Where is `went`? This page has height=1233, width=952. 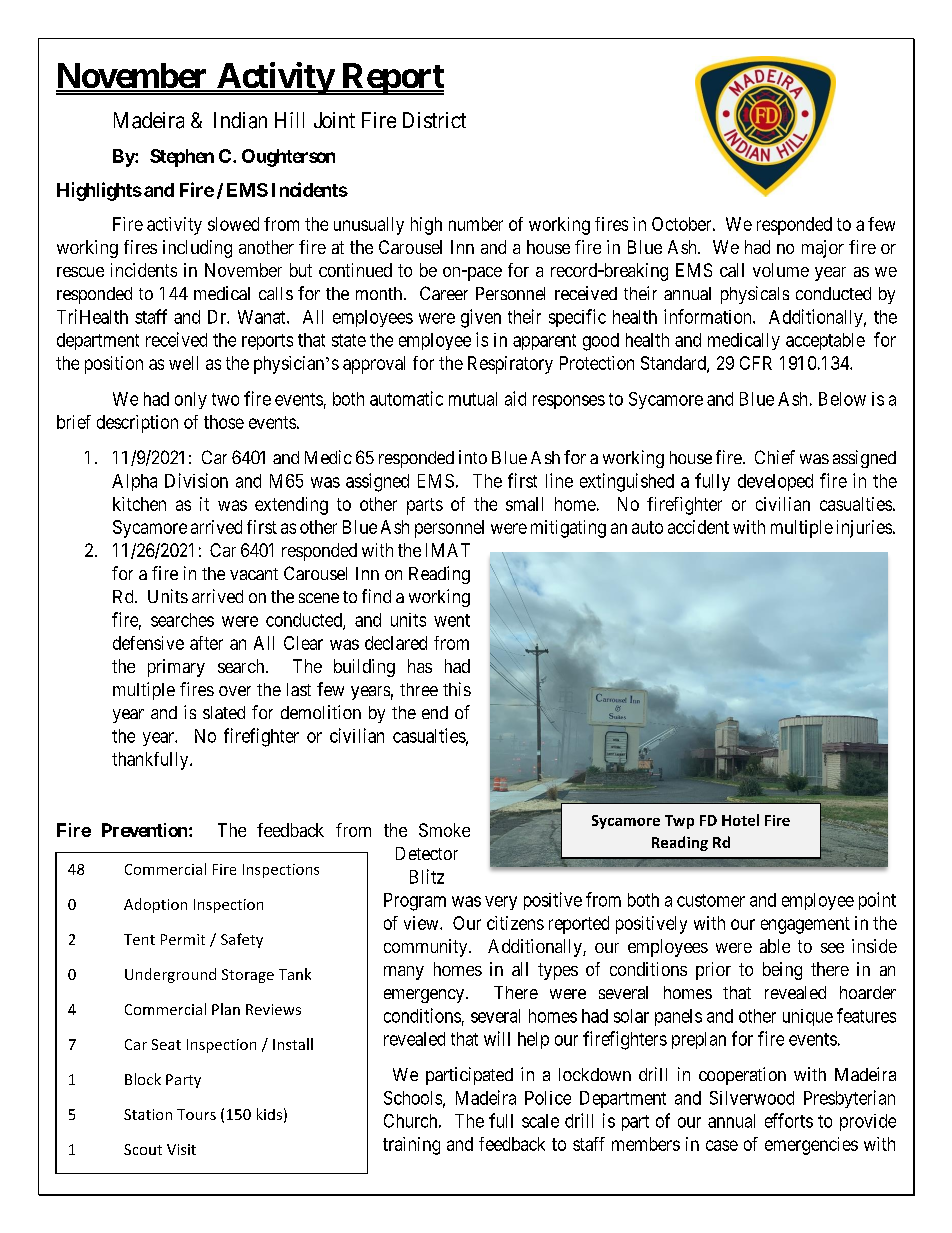
went is located at coordinates (452, 620).
